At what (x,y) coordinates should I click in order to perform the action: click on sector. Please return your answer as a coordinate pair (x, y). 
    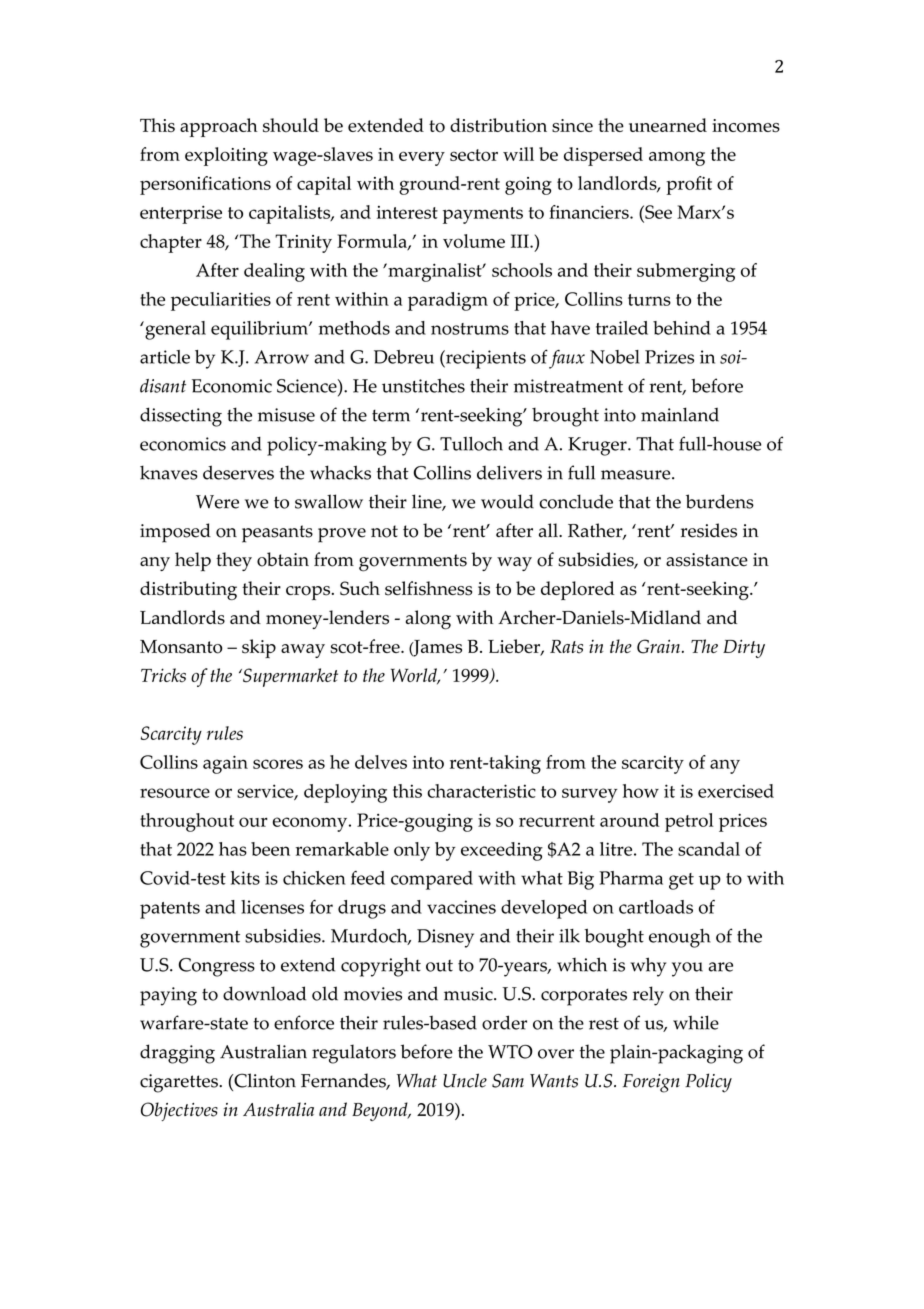
    Looking at the image, I should click on (474, 155).
